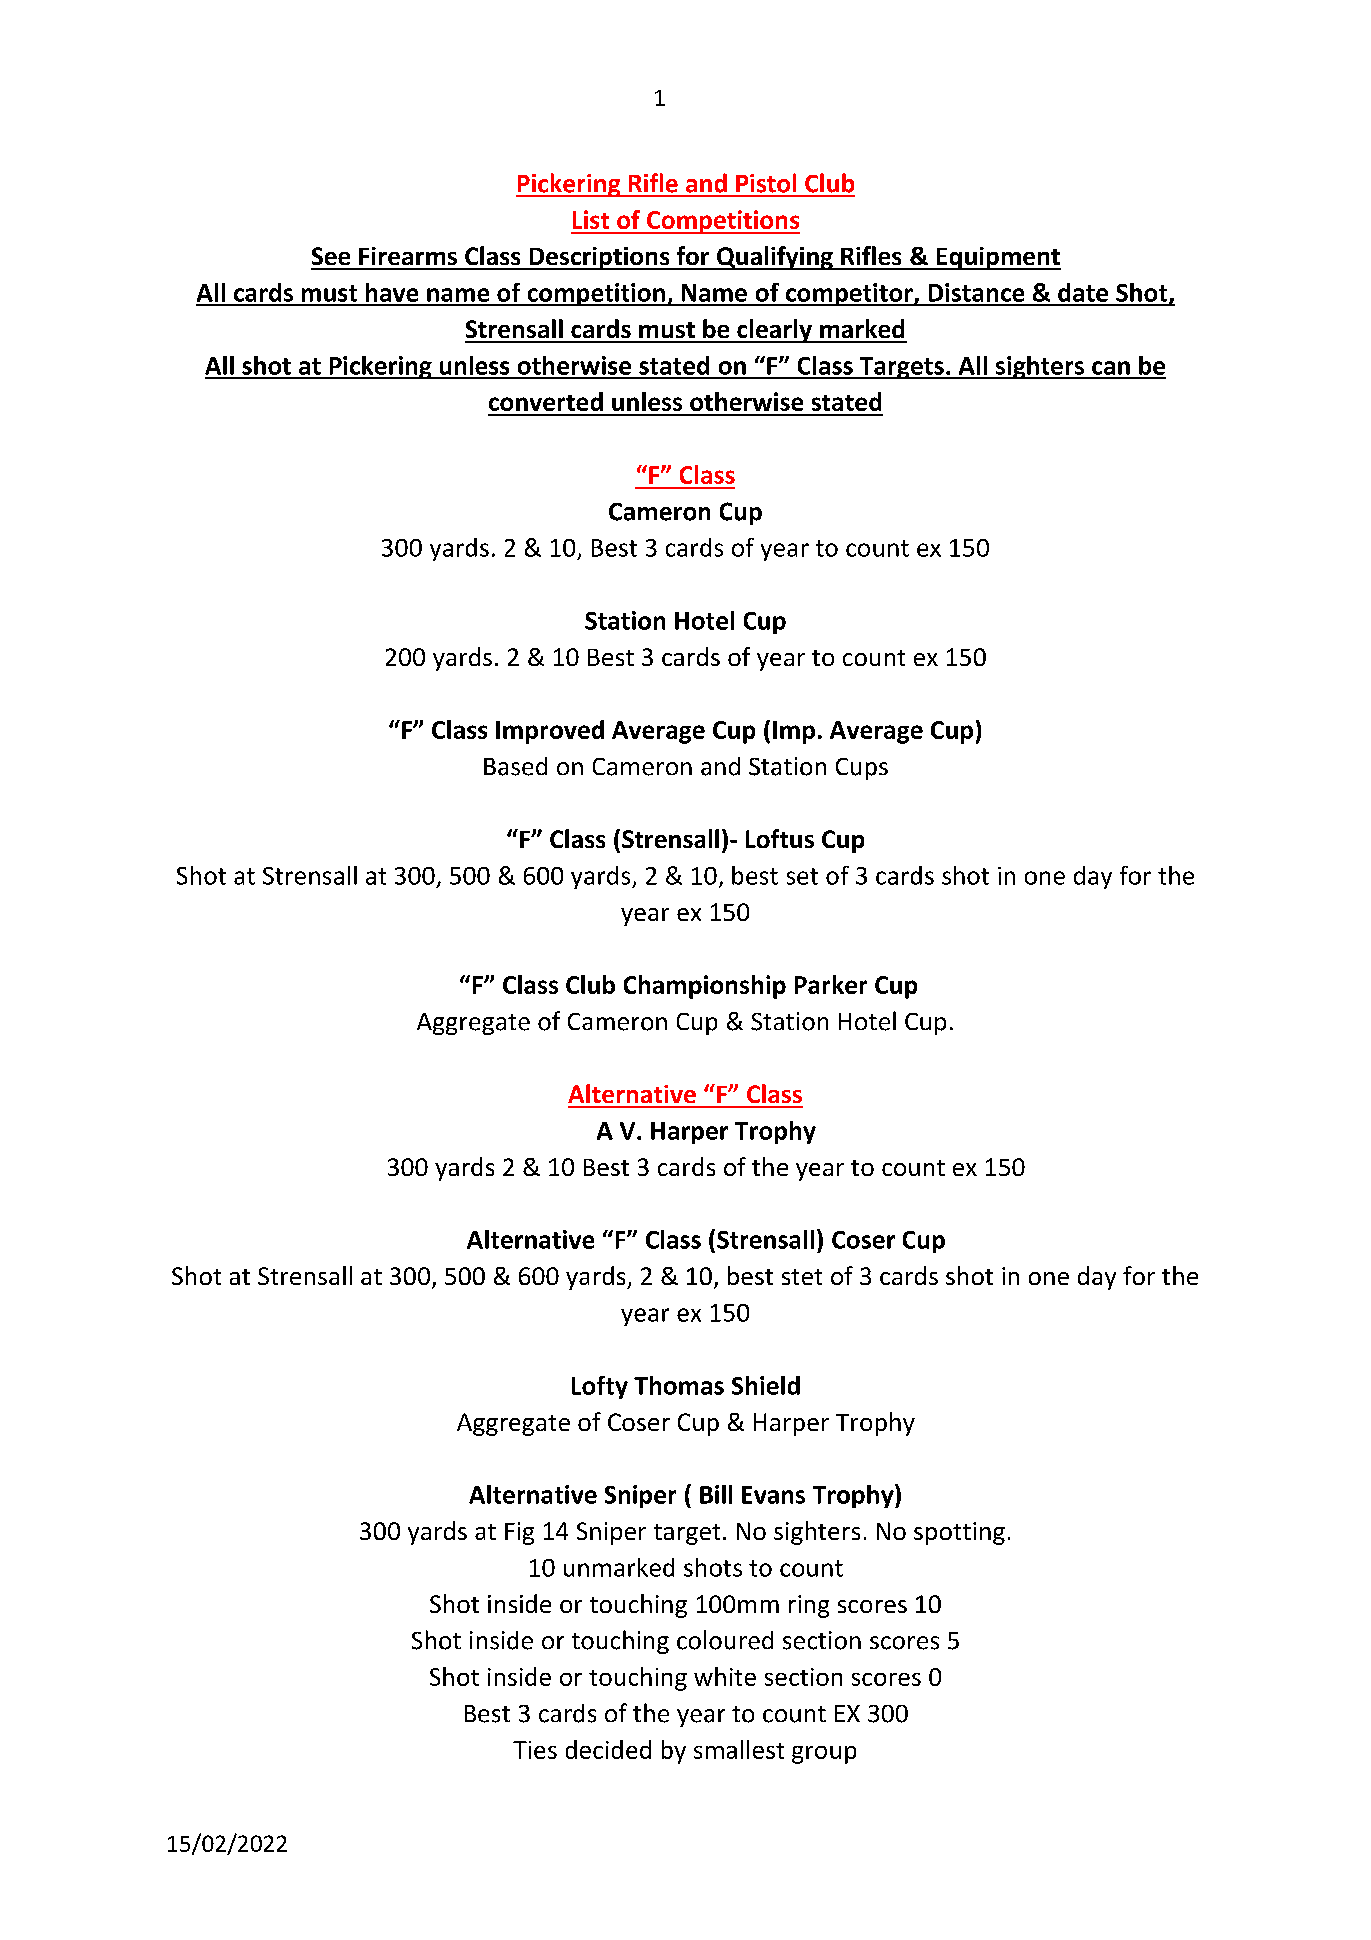  What do you see at coordinates (775, 258) in the screenshot?
I see `Qualifying` at bounding box center [775, 258].
